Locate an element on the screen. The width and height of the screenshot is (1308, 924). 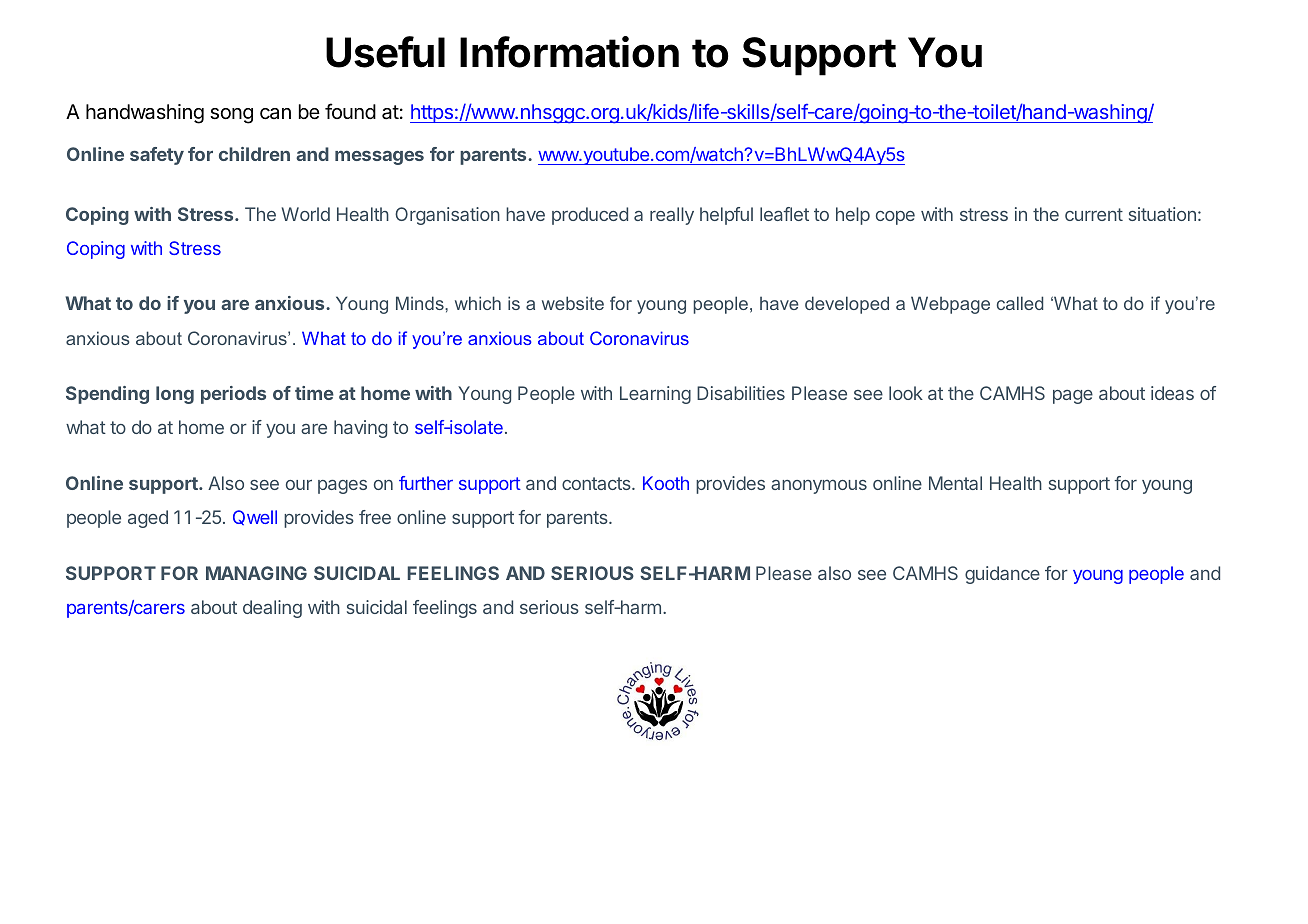
Useful is located at coordinates (385, 52).
